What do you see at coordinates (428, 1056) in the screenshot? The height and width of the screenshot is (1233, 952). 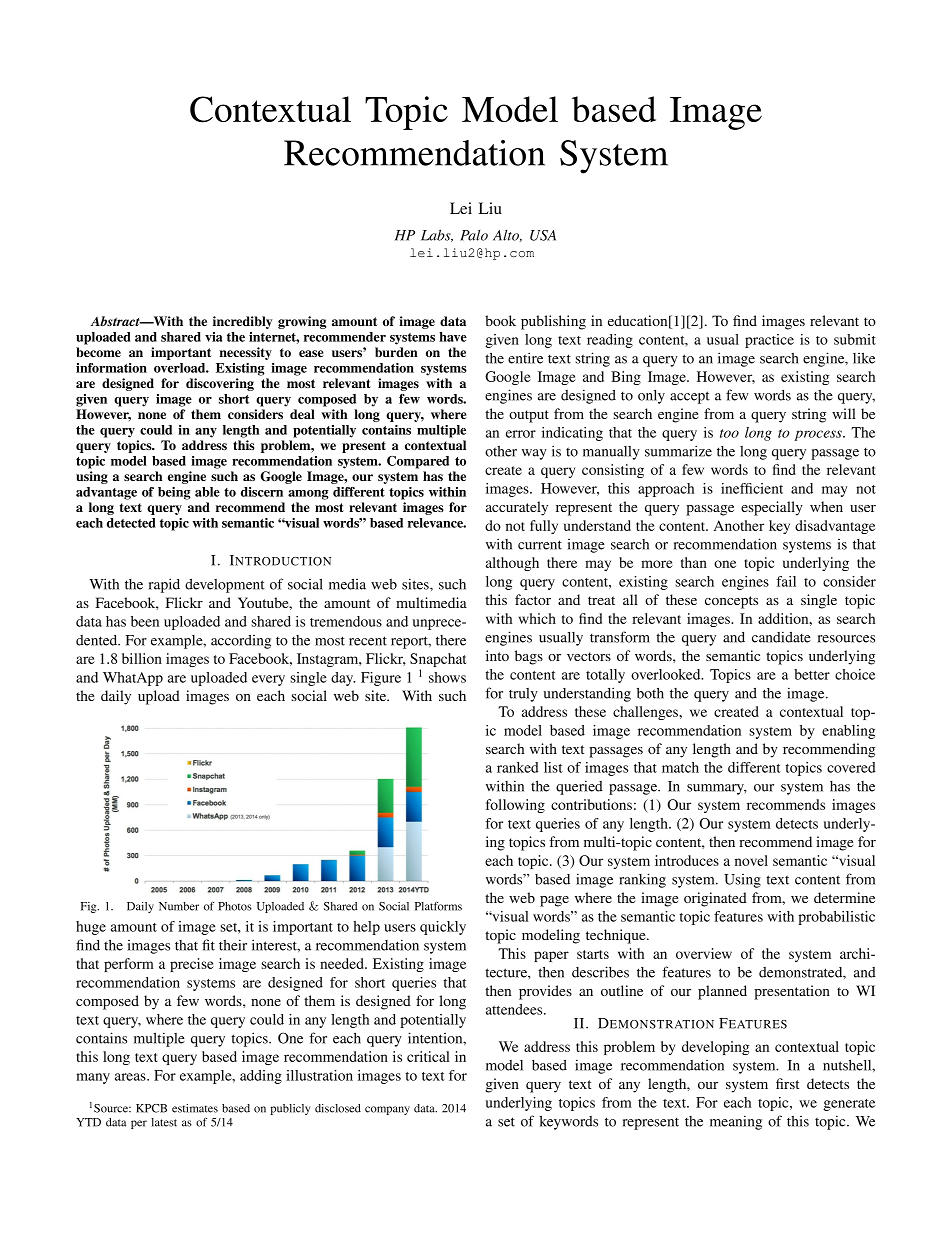 I see `critical` at bounding box center [428, 1056].
